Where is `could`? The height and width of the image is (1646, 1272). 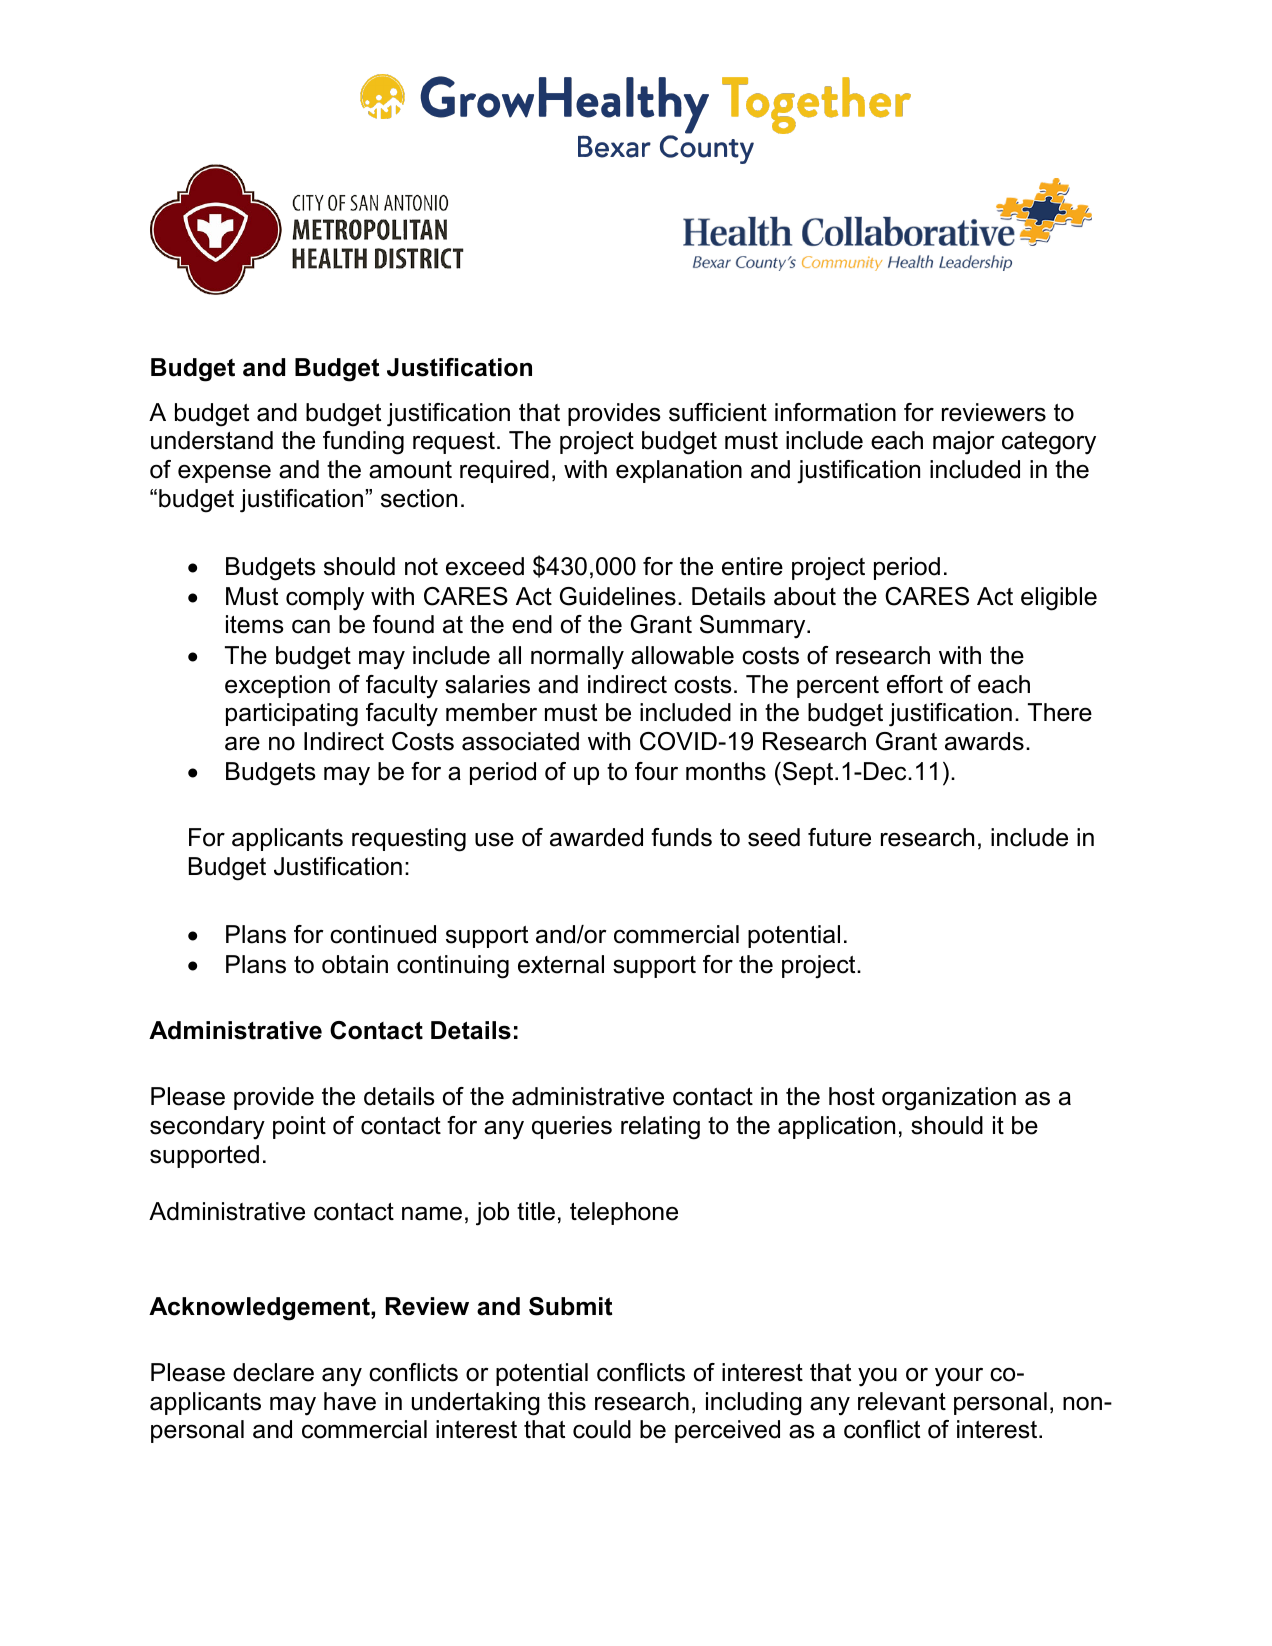
could is located at coordinates (602, 1429).
